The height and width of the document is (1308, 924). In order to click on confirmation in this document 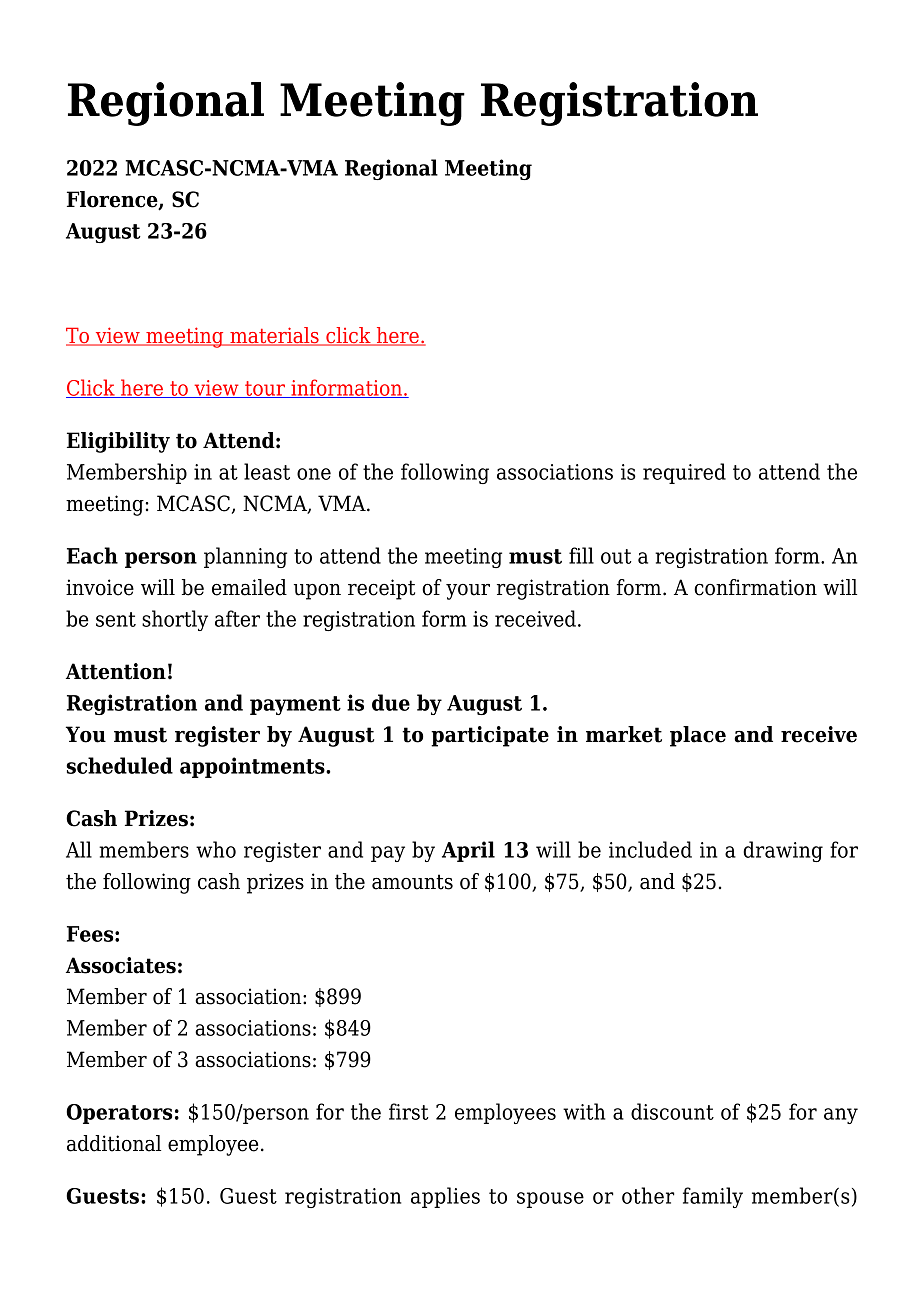, I will do `click(755, 587)`.
